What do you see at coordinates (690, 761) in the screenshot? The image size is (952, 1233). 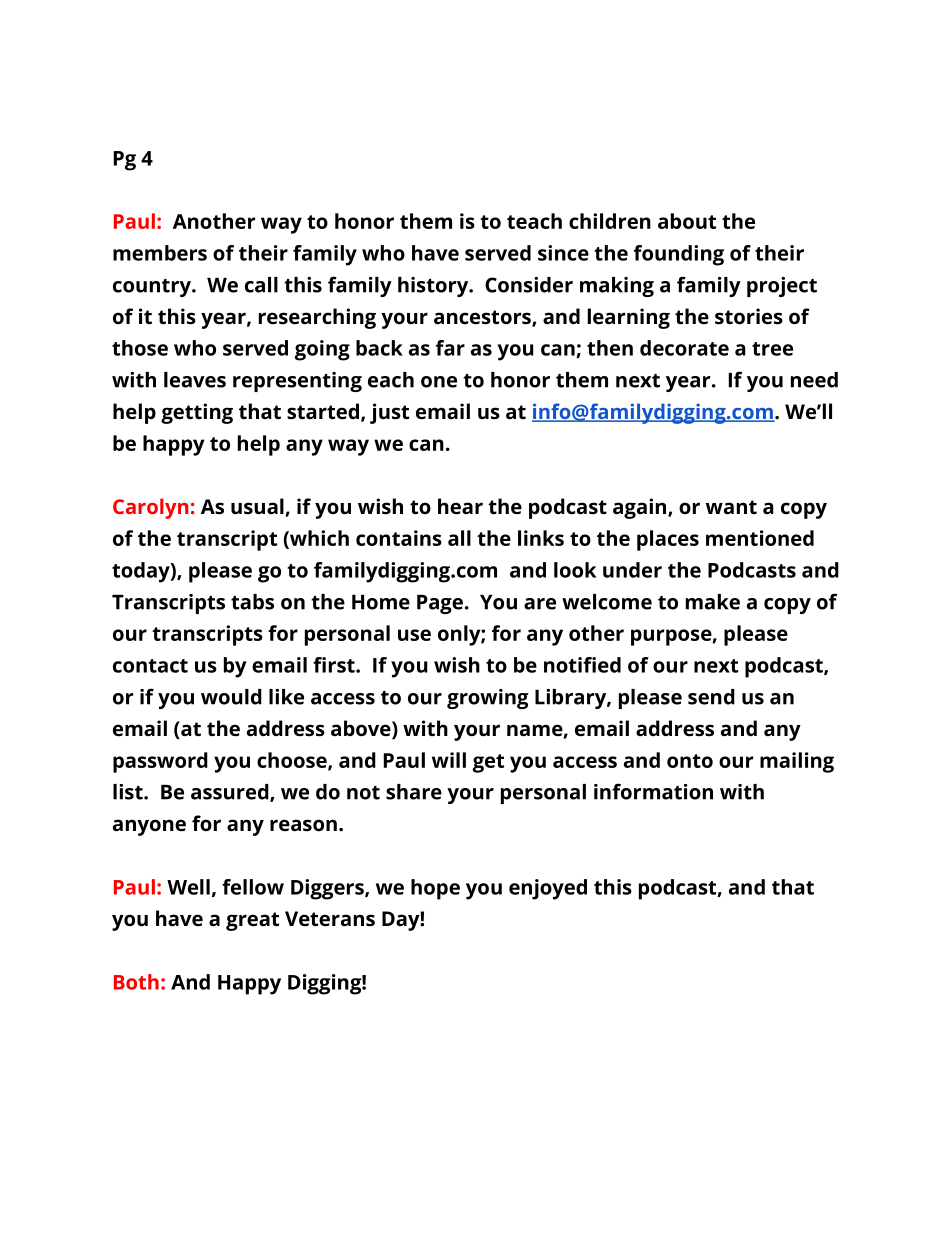 I see `onto` at bounding box center [690, 761].
